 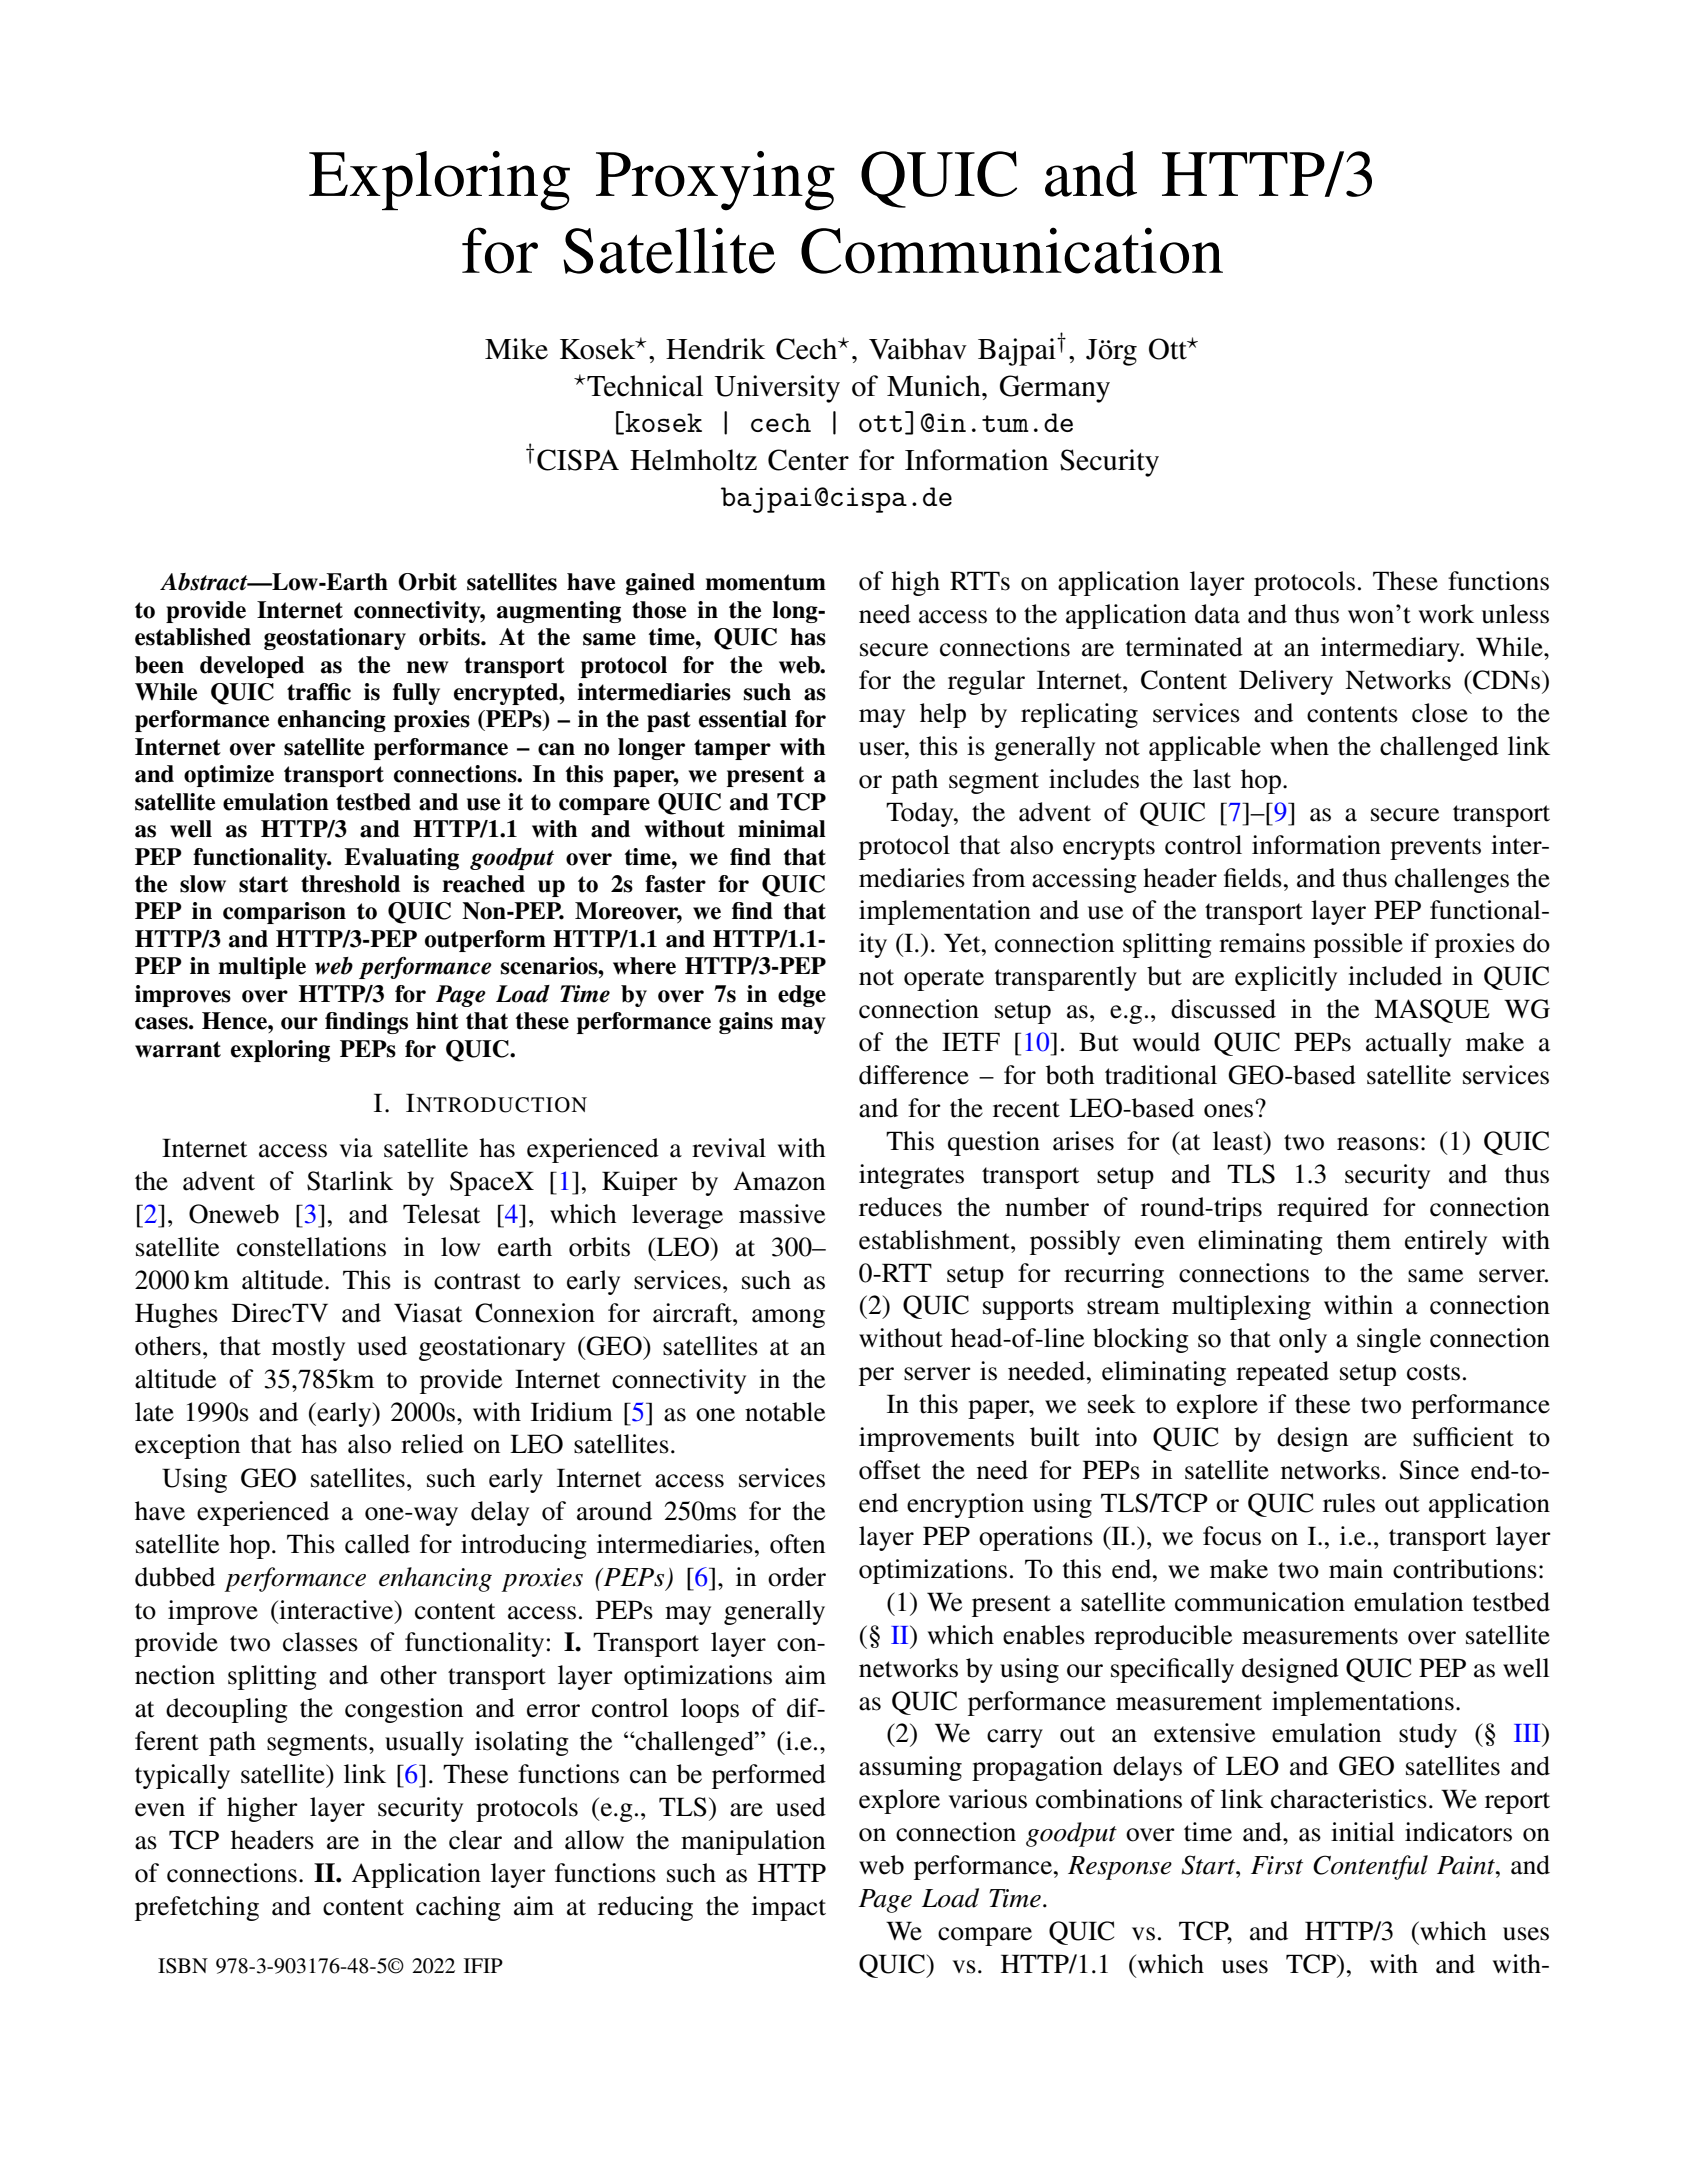 What do you see at coordinates (789, 1908) in the screenshot?
I see `impact` at bounding box center [789, 1908].
